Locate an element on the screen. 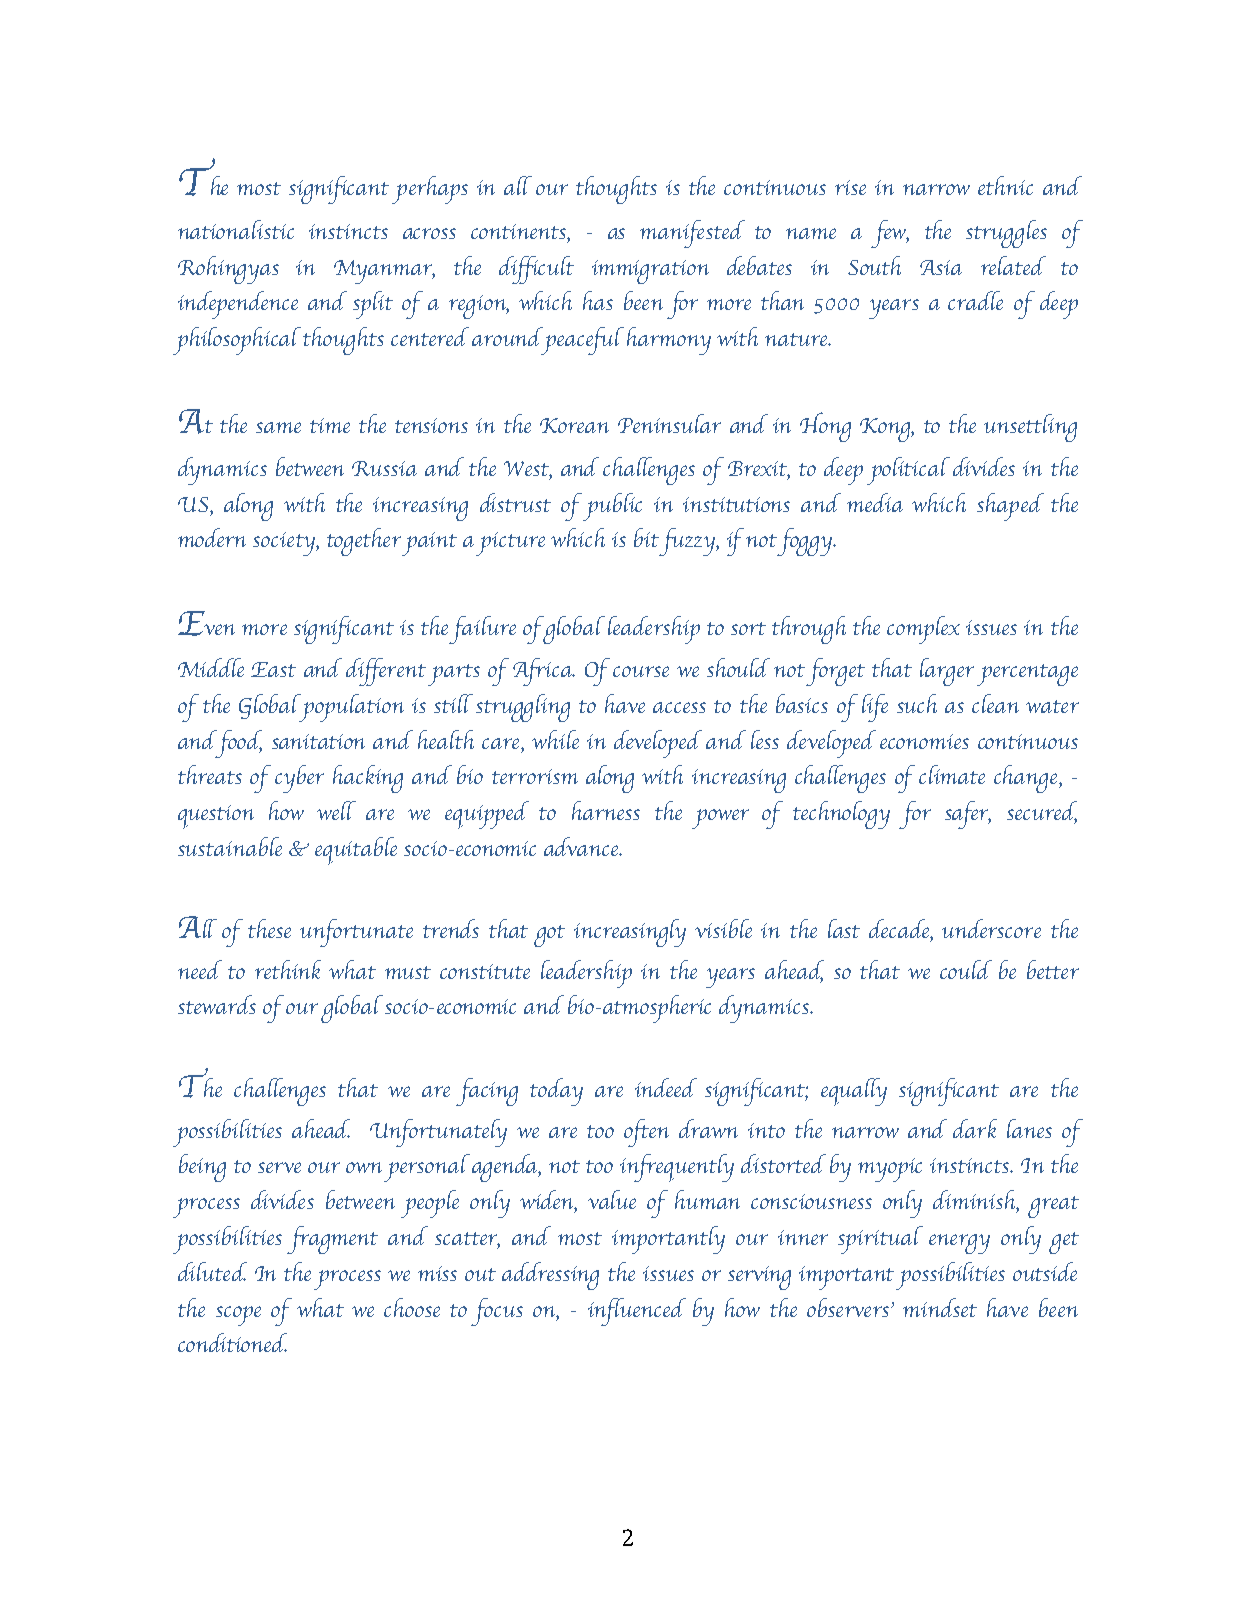 The width and height of the screenshot is (1255, 1624). public is located at coordinates (612, 507).
